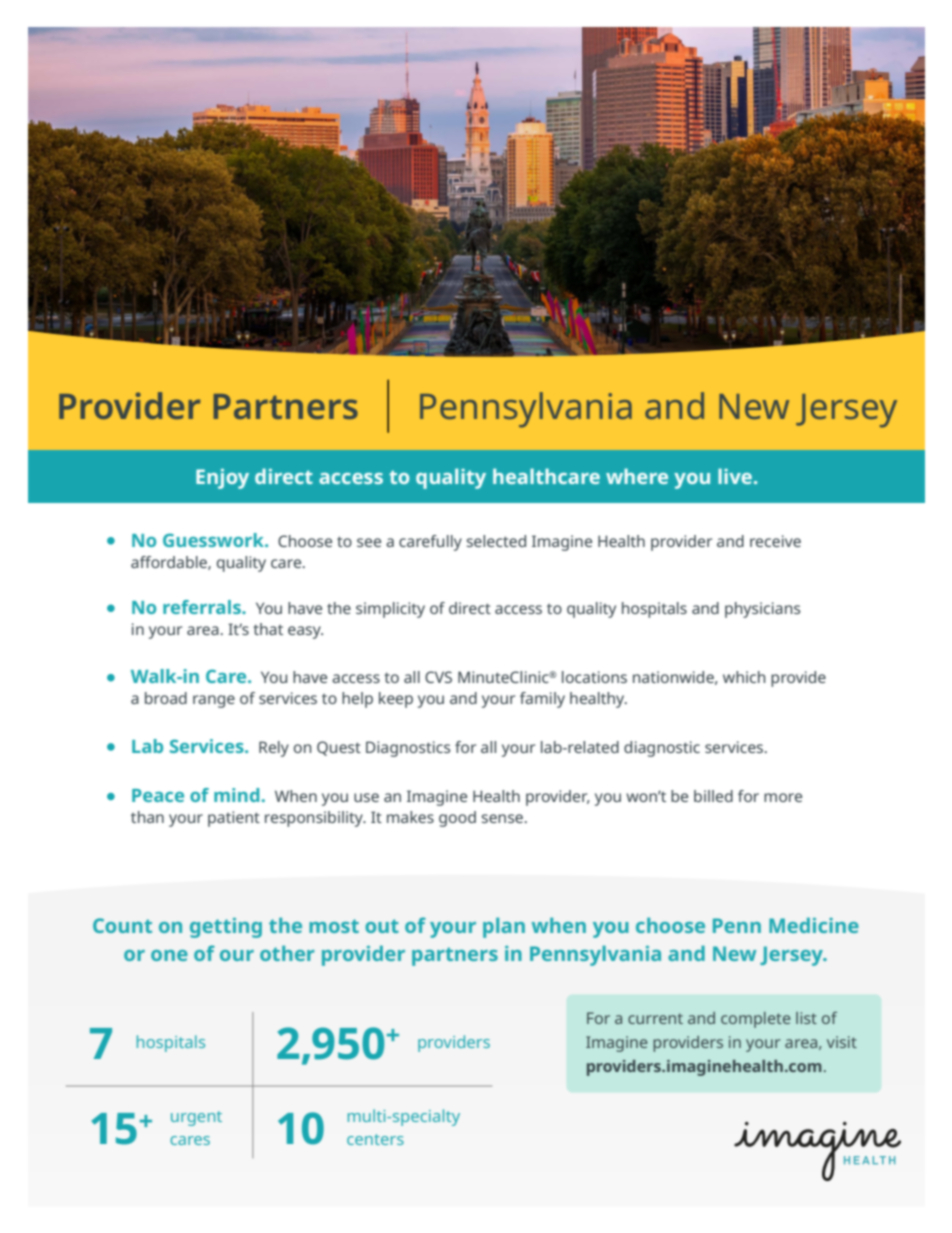 The height and width of the screenshot is (1233, 952). Describe the element at coordinates (814, 925) in the screenshot. I see `Medicine` at that location.
